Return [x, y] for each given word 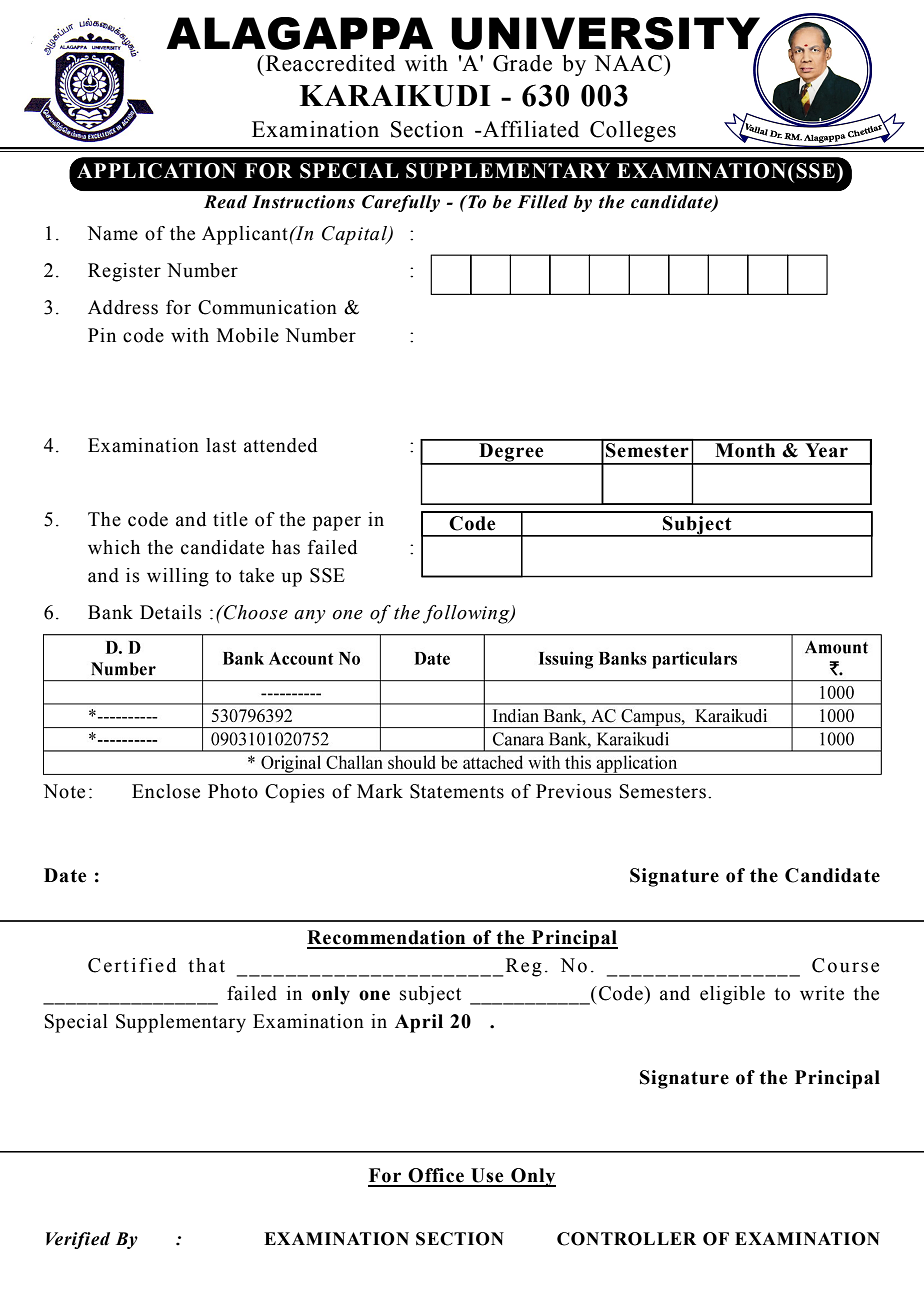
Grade [522, 63]
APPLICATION [156, 171]
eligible [732, 995]
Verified [78, 1240]
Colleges [633, 131]
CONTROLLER [626, 1239]
